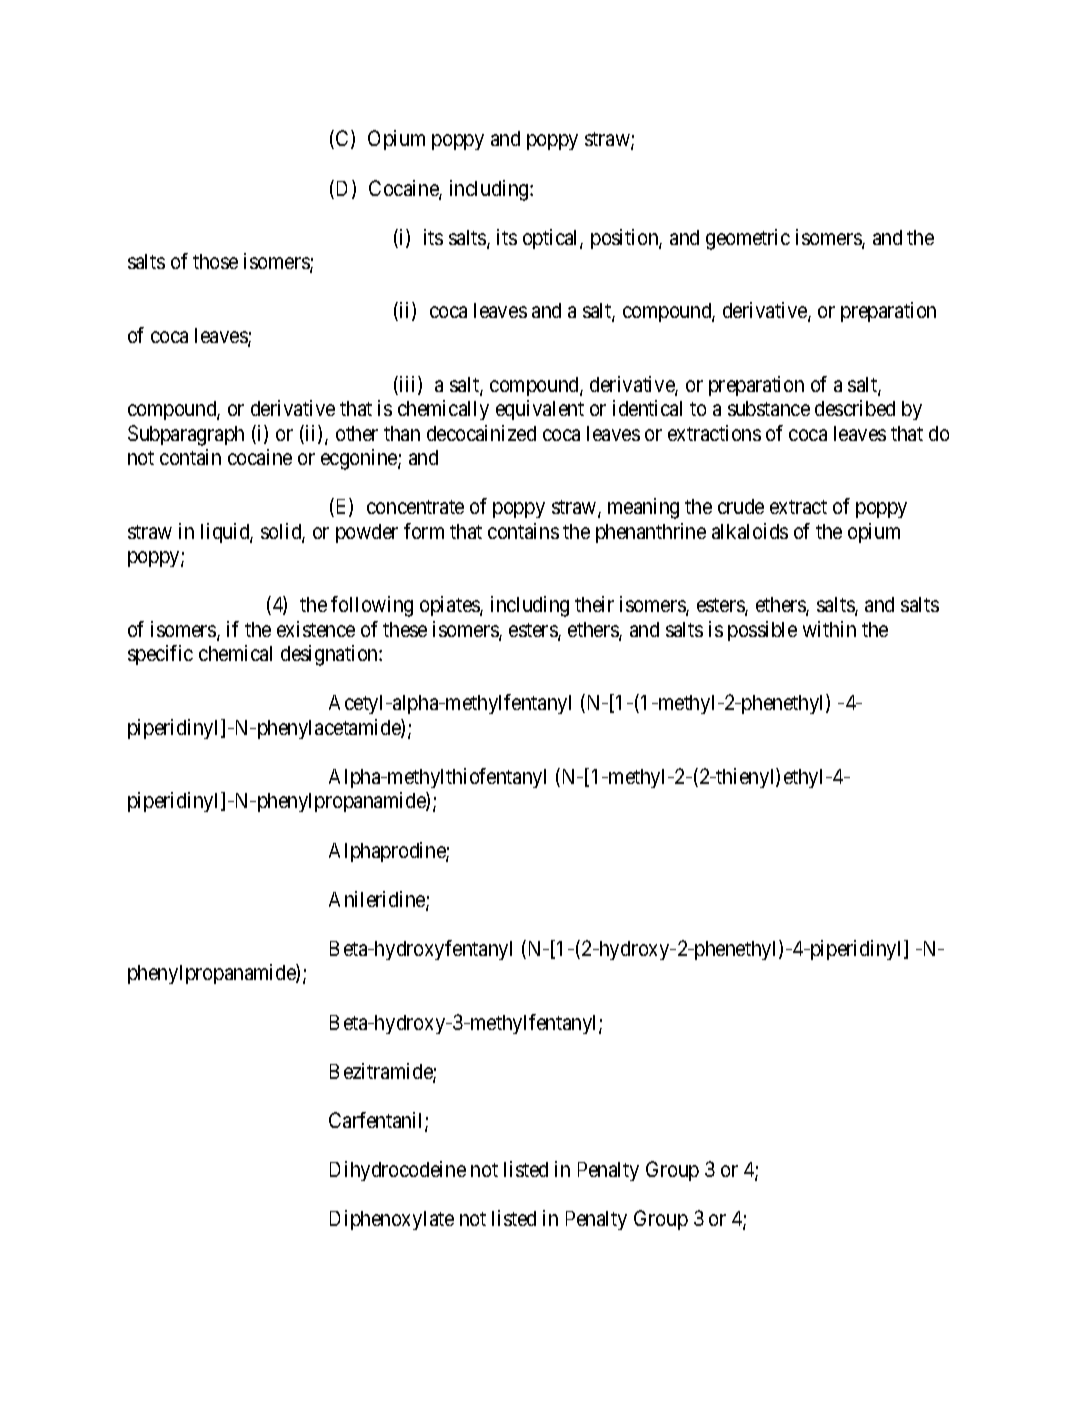  I want to click on specific, so click(160, 655).
